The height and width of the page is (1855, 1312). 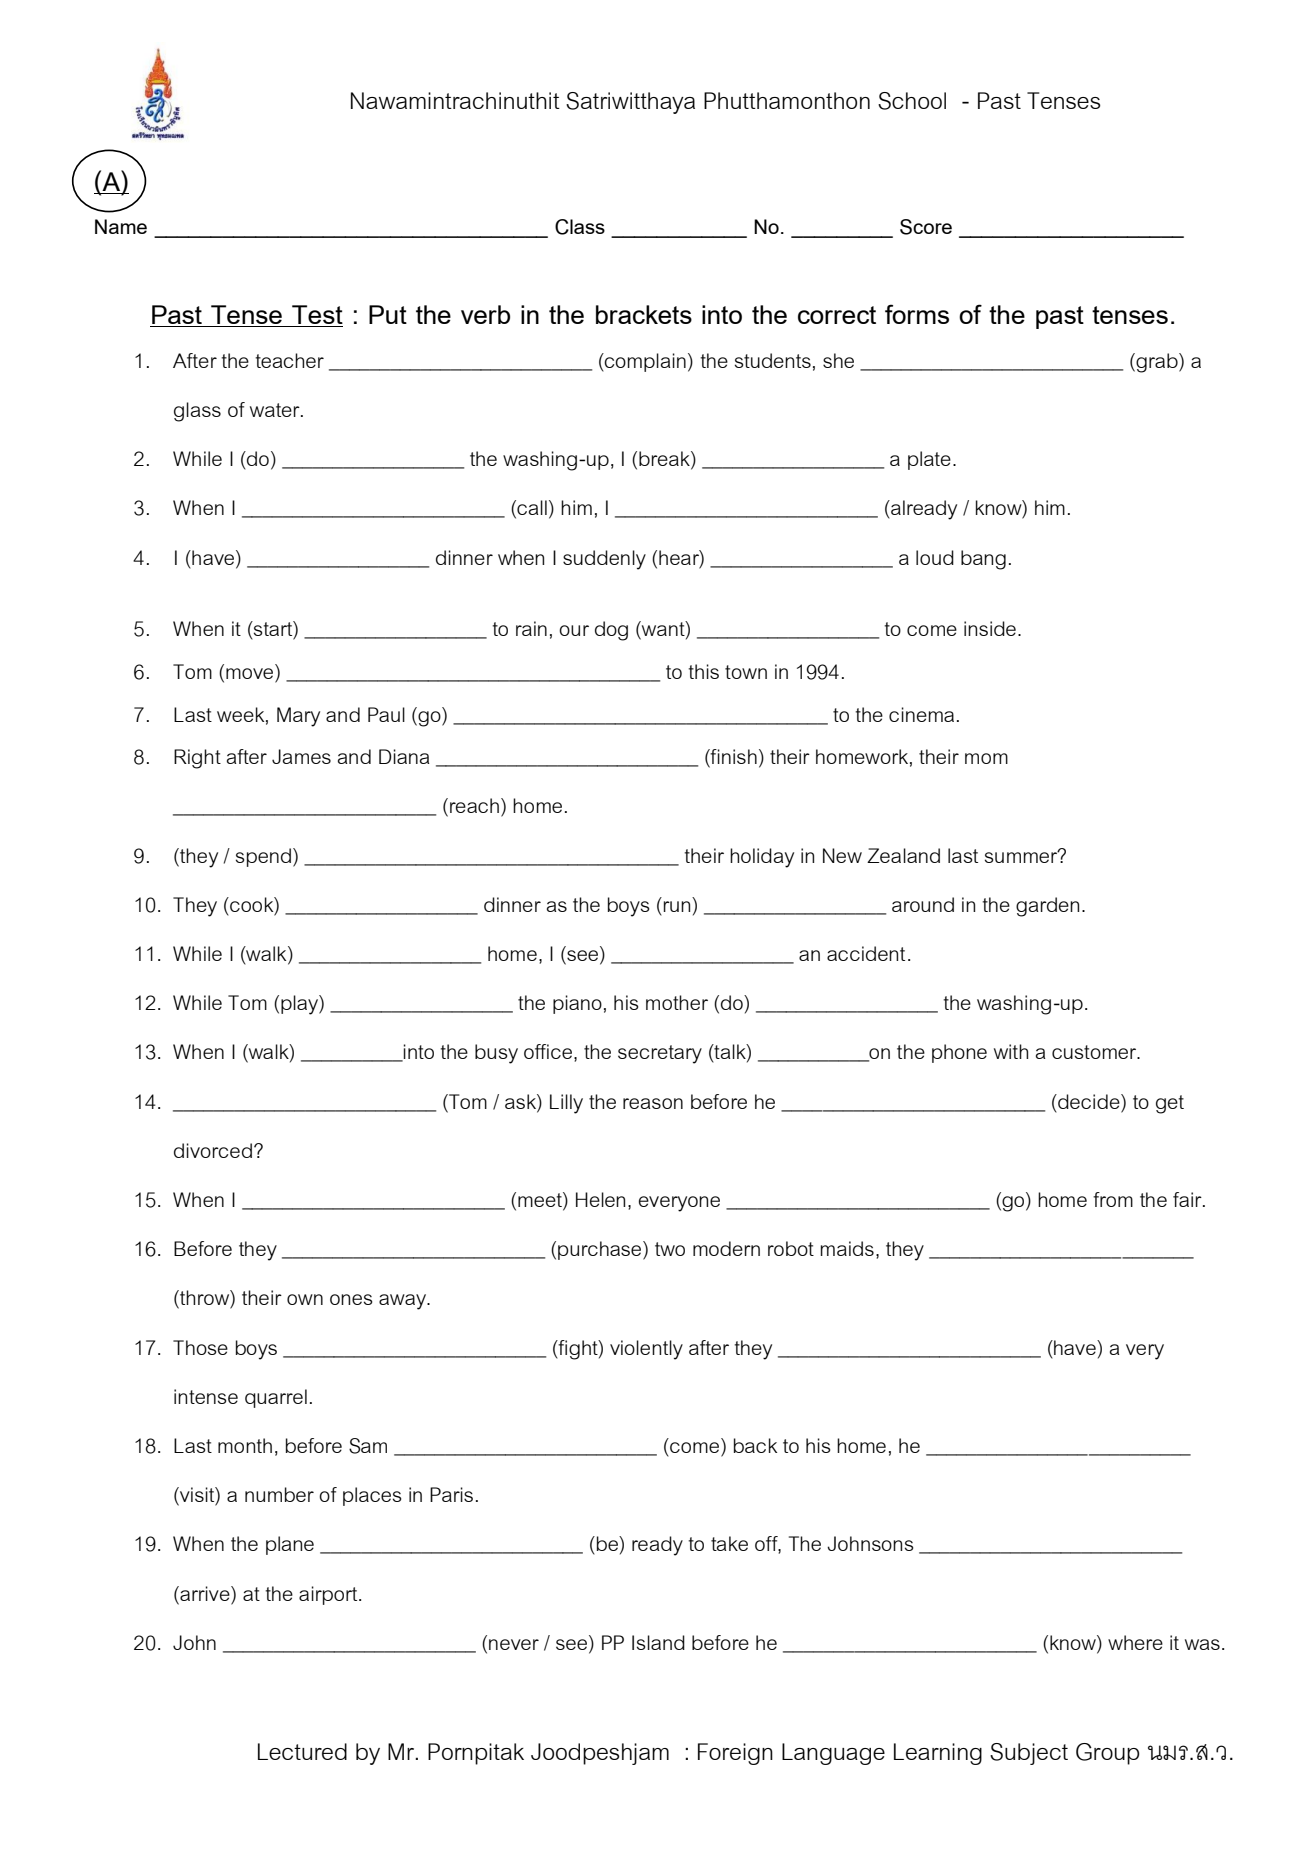 I want to click on Subject, so click(x=1029, y=1754).
